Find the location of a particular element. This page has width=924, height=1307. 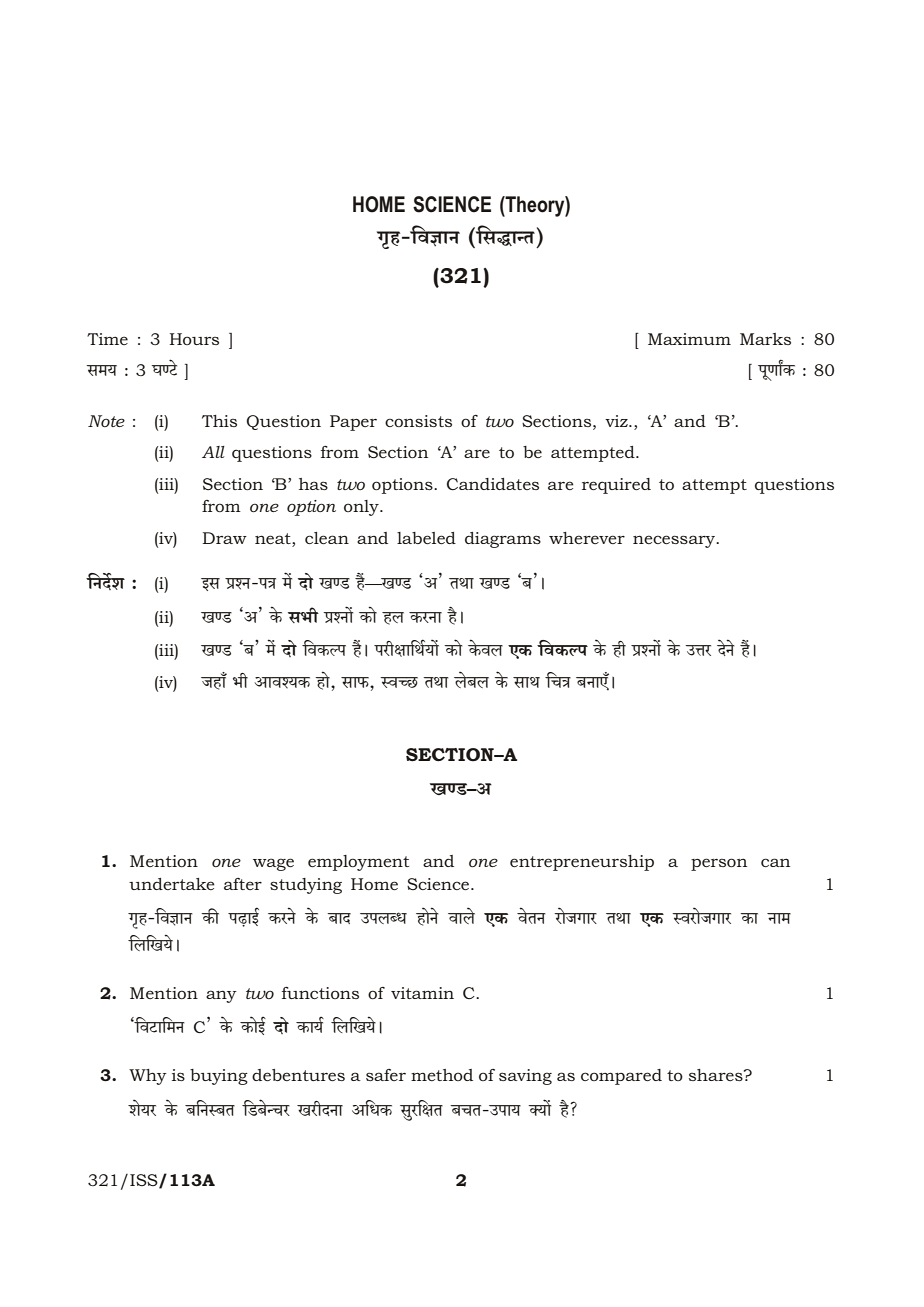

mum is located at coordinates (709, 341).
